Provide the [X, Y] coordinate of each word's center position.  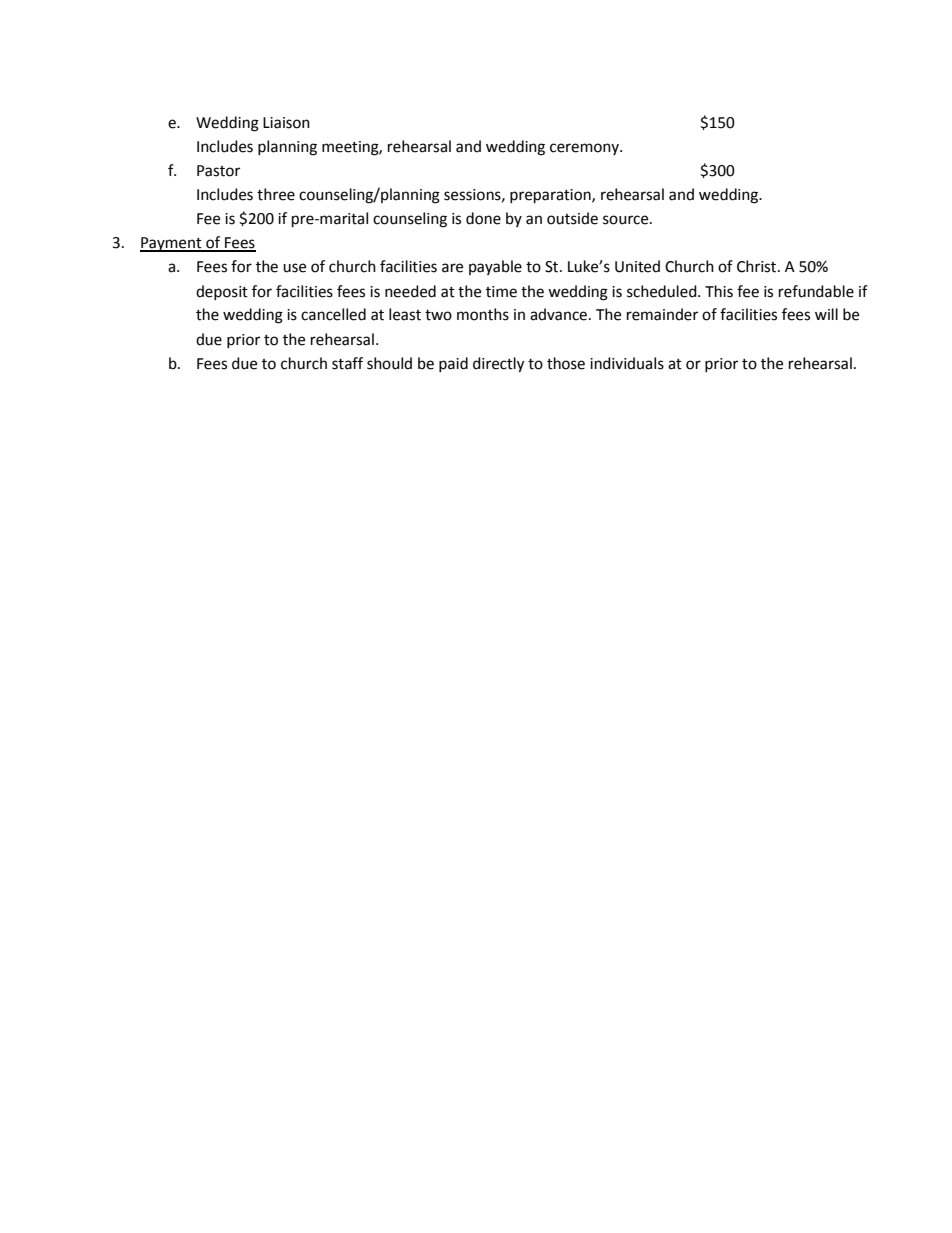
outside [572, 218]
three [276, 194]
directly [498, 365]
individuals [627, 363]
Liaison [286, 123]
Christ [758, 266]
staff [347, 363]
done [483, 218]
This [719, 291]
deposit [222, 292]
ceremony [585, 149]
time [501, 292]
